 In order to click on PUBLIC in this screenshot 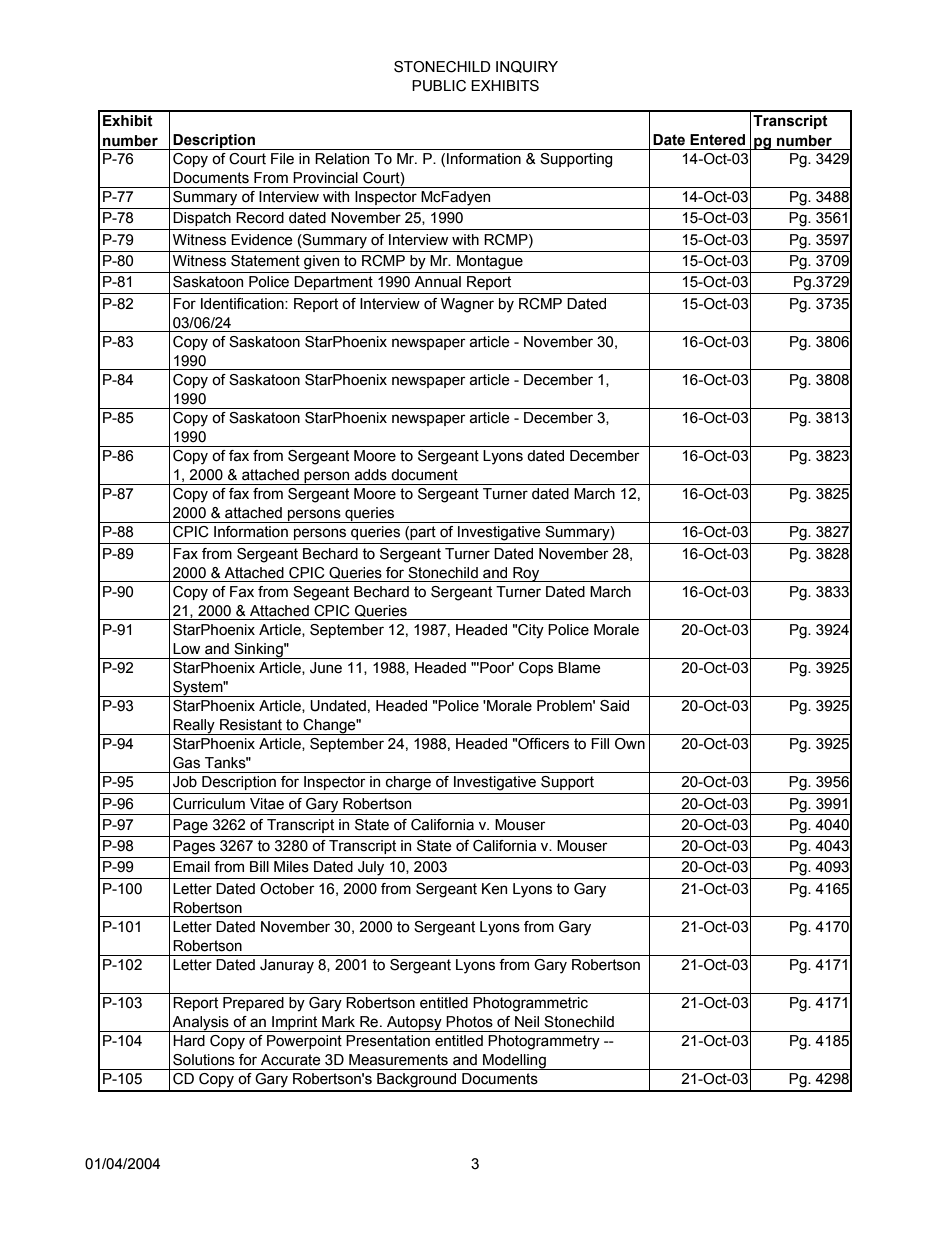, I will do `click(439, 86)`.
